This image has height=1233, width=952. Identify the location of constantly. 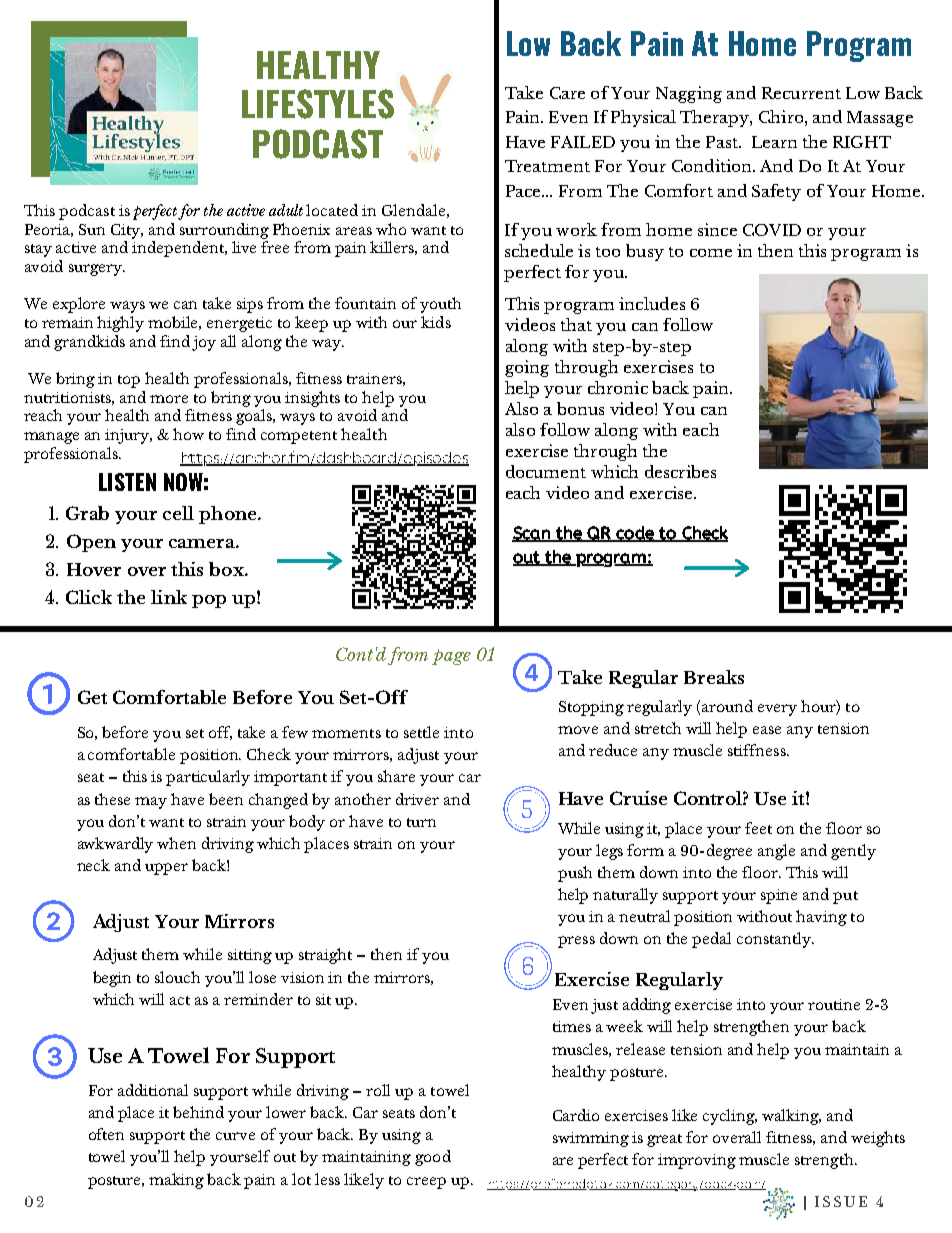
(775, 940).
